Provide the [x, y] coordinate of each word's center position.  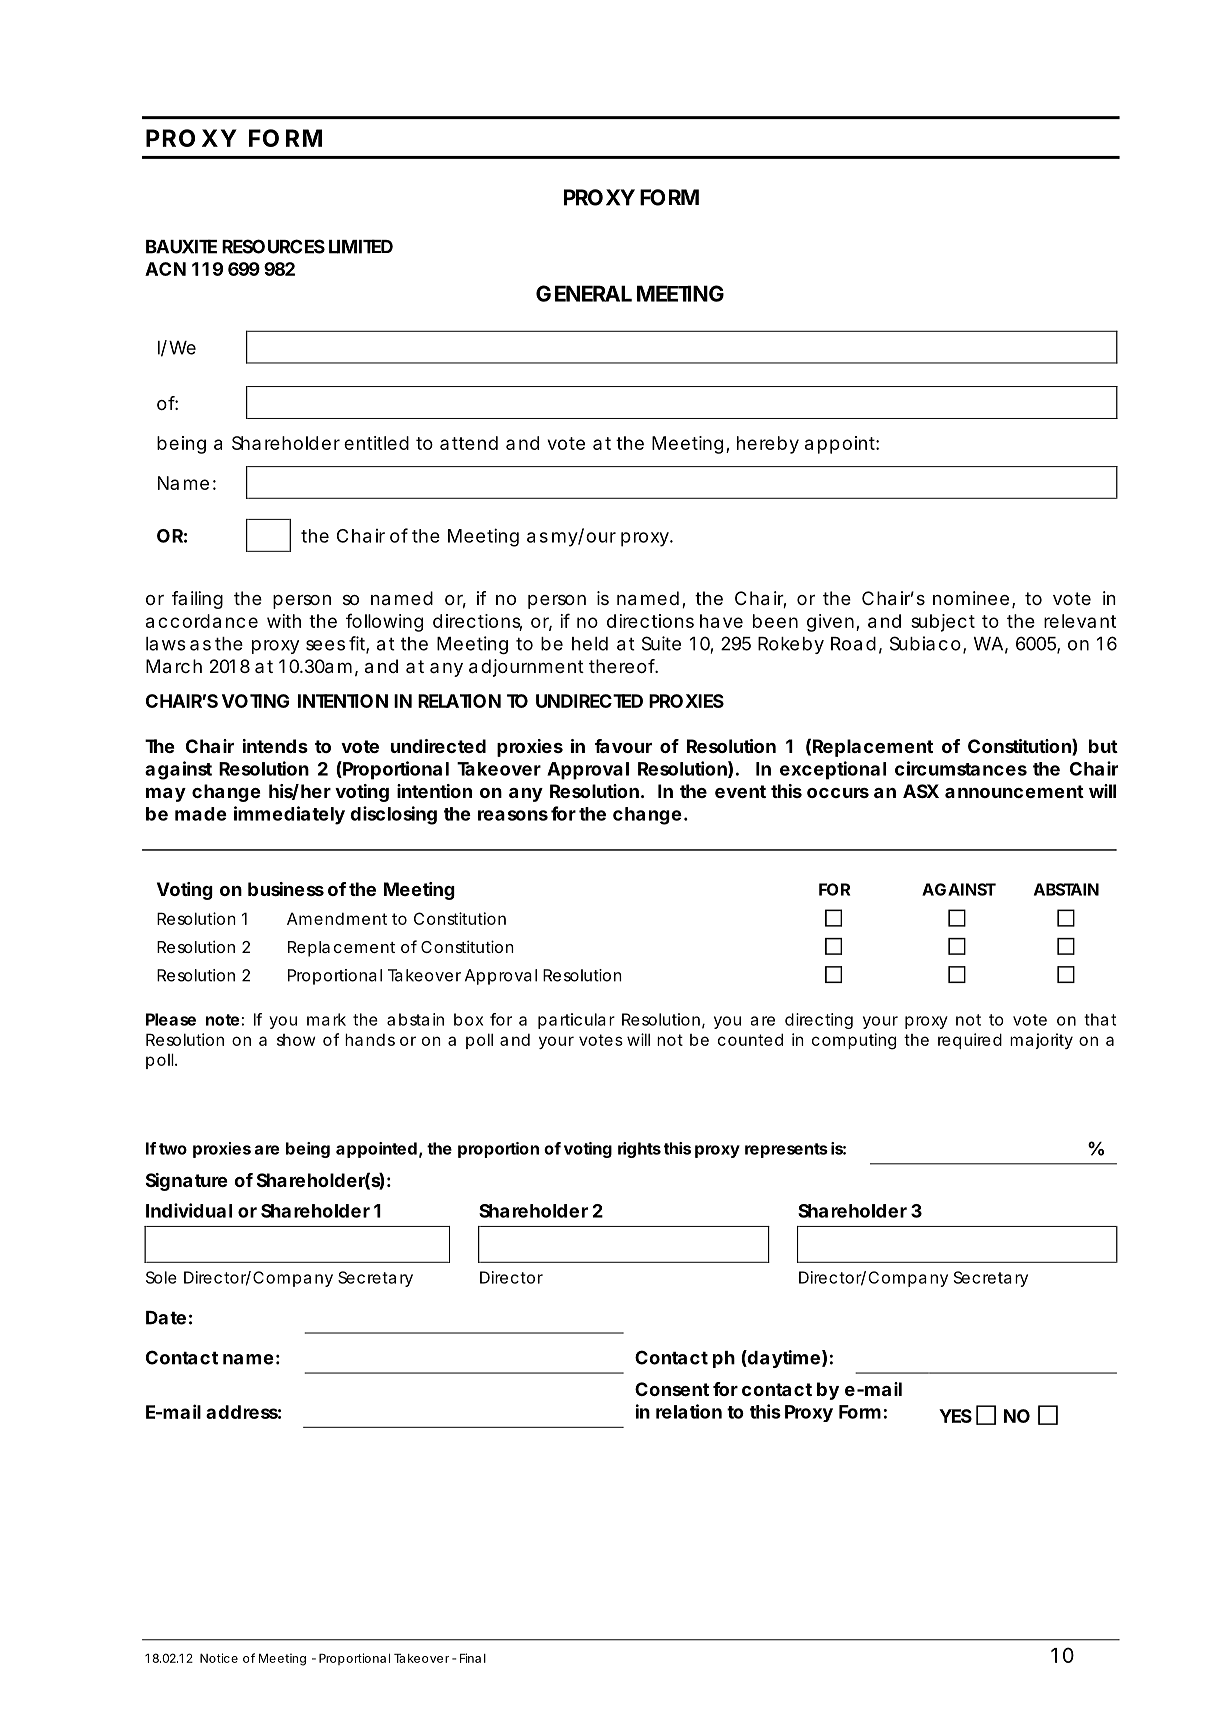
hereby [768, 445]
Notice [219, 1658]
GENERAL [584, 293]
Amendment [337, 918]
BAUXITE [181, 246]
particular [576, 1021]
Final [473, 1658]
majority [1041, 1041]
